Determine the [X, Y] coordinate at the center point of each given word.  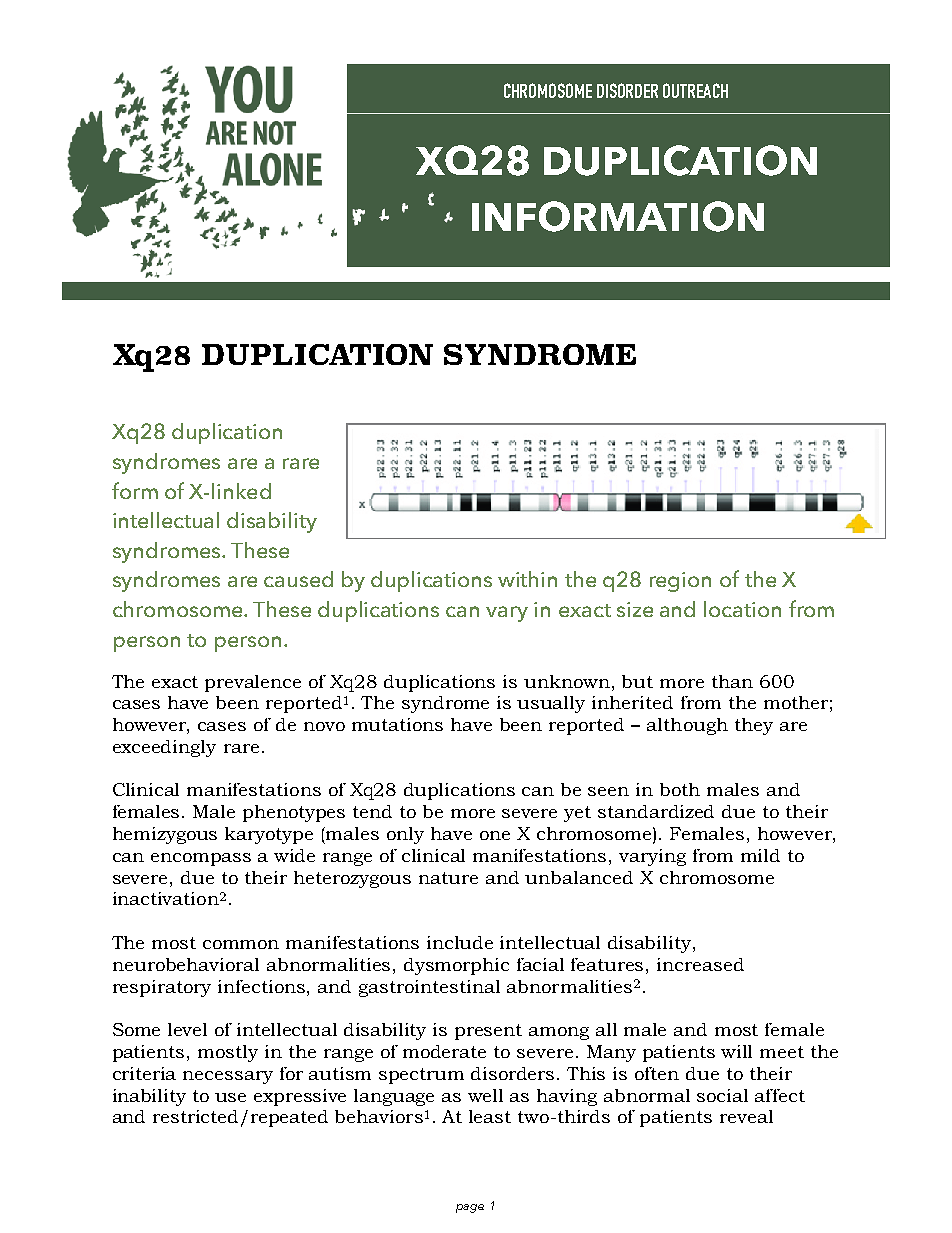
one [495, 835]
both [680, 789]
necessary [228, 1077]
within [527, 579]
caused [298, 579]
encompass [201, 859]
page [470, 1208]
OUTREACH [695, 90]
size [635, 609]
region [680, 582]
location [742, 609]
